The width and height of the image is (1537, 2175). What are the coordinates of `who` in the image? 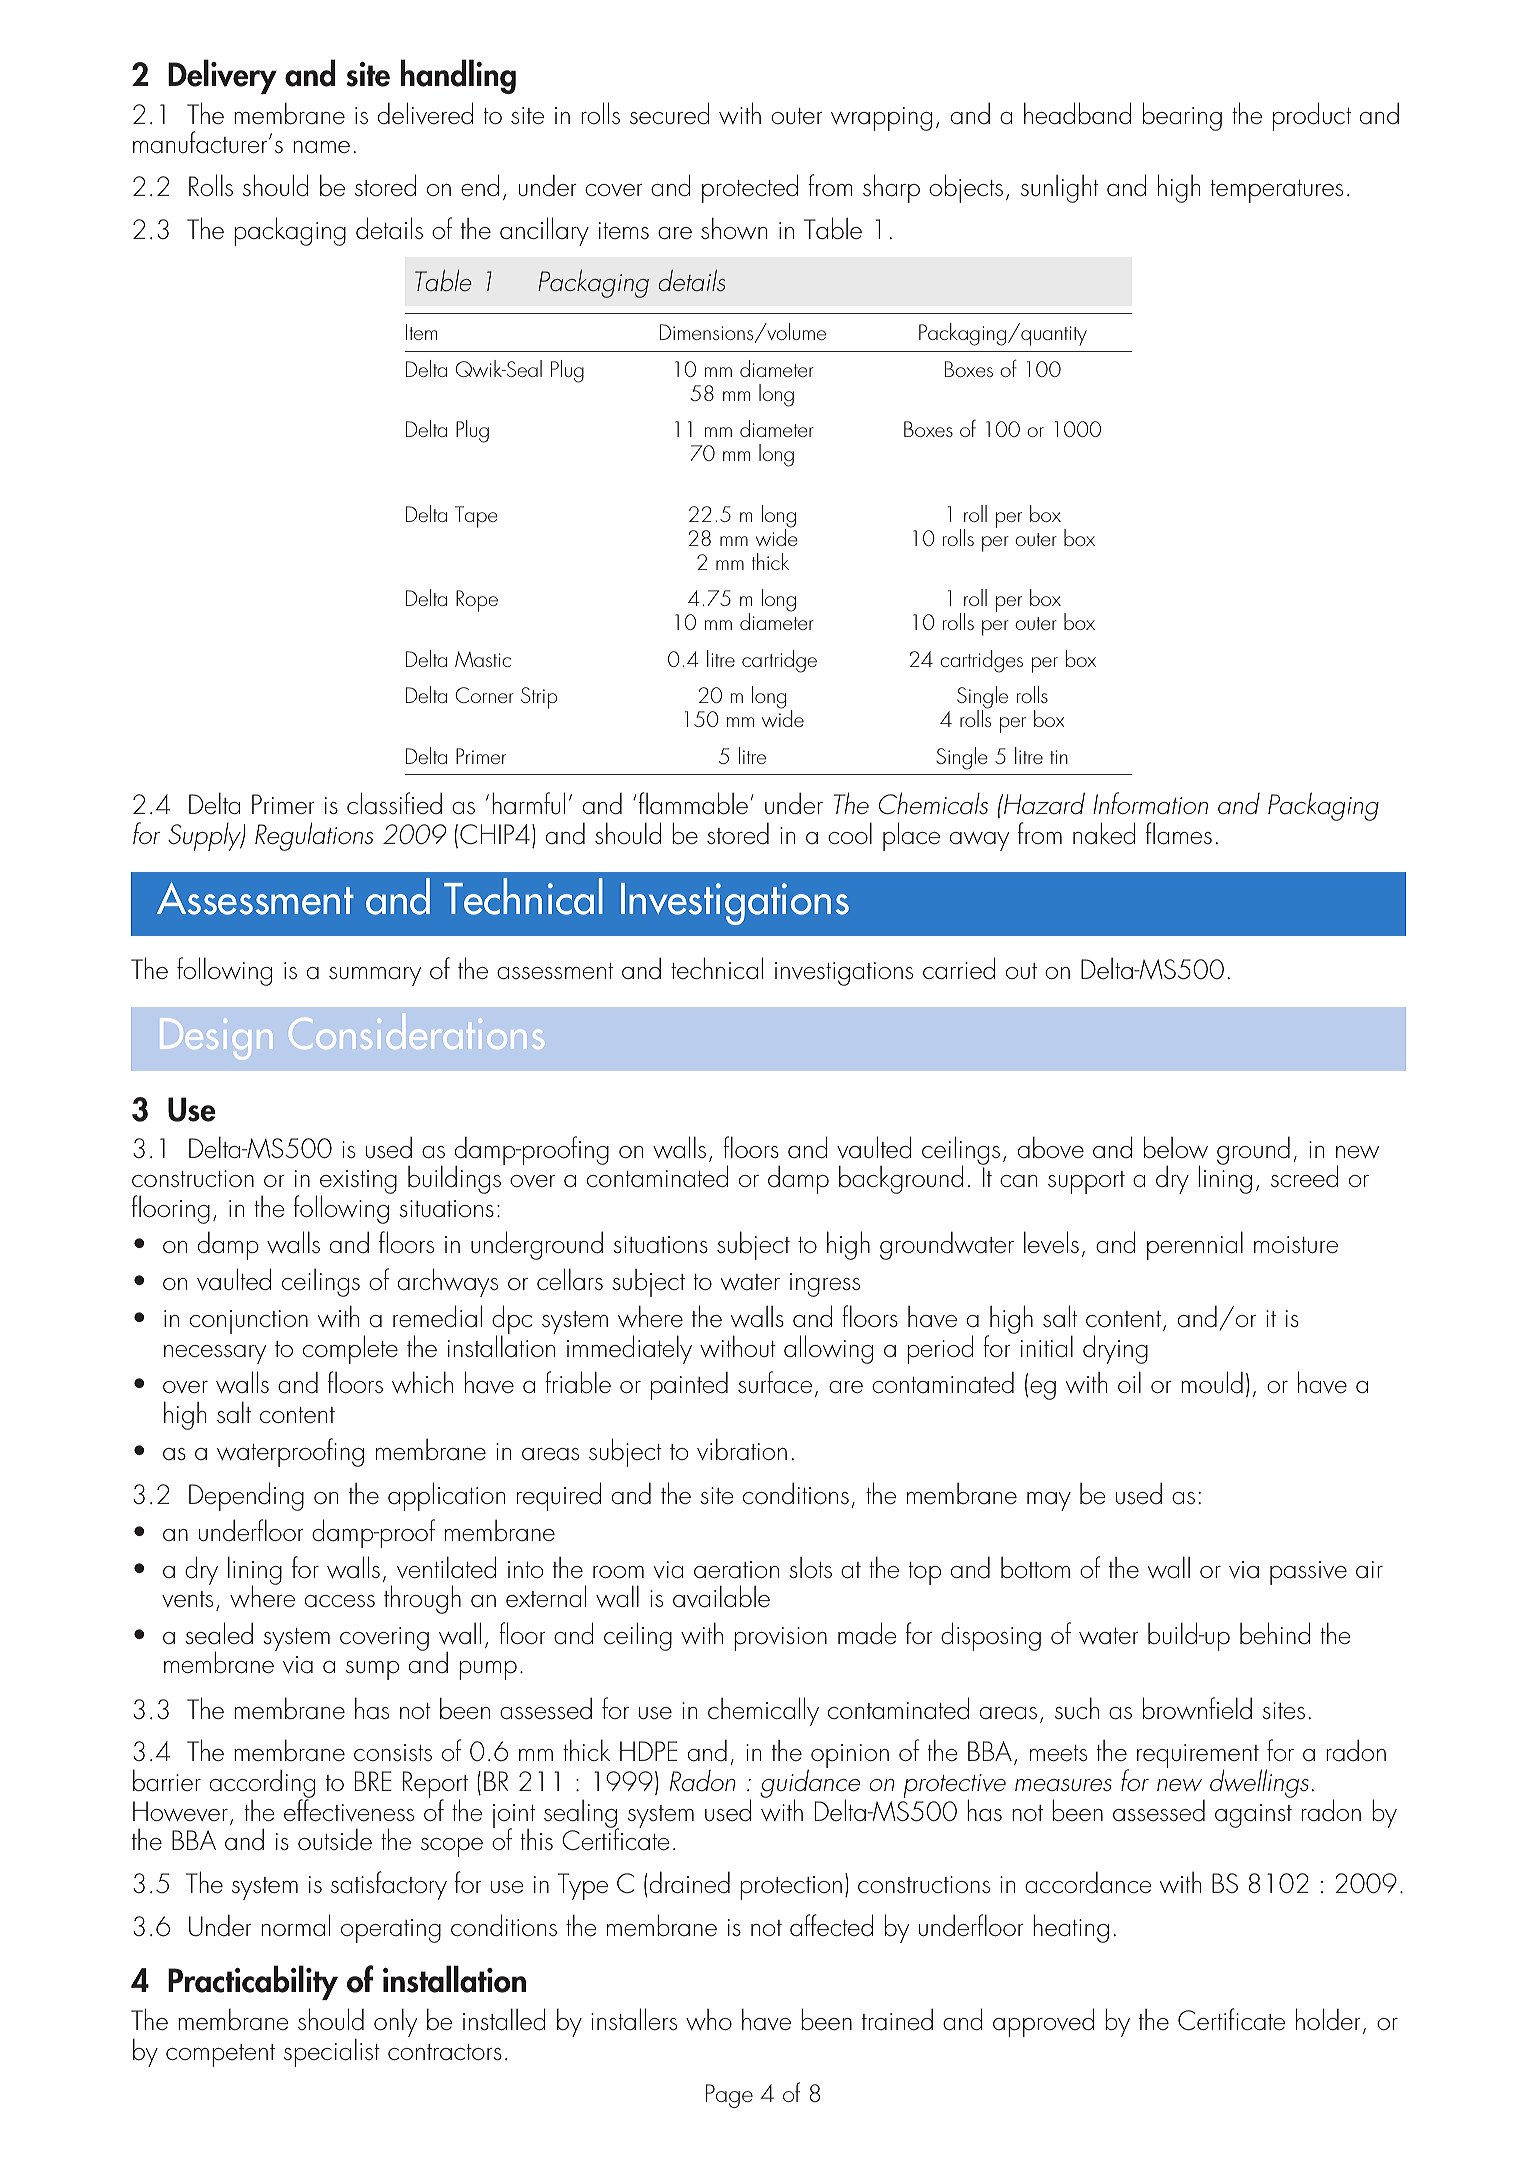 It's located at (709, 2019).
